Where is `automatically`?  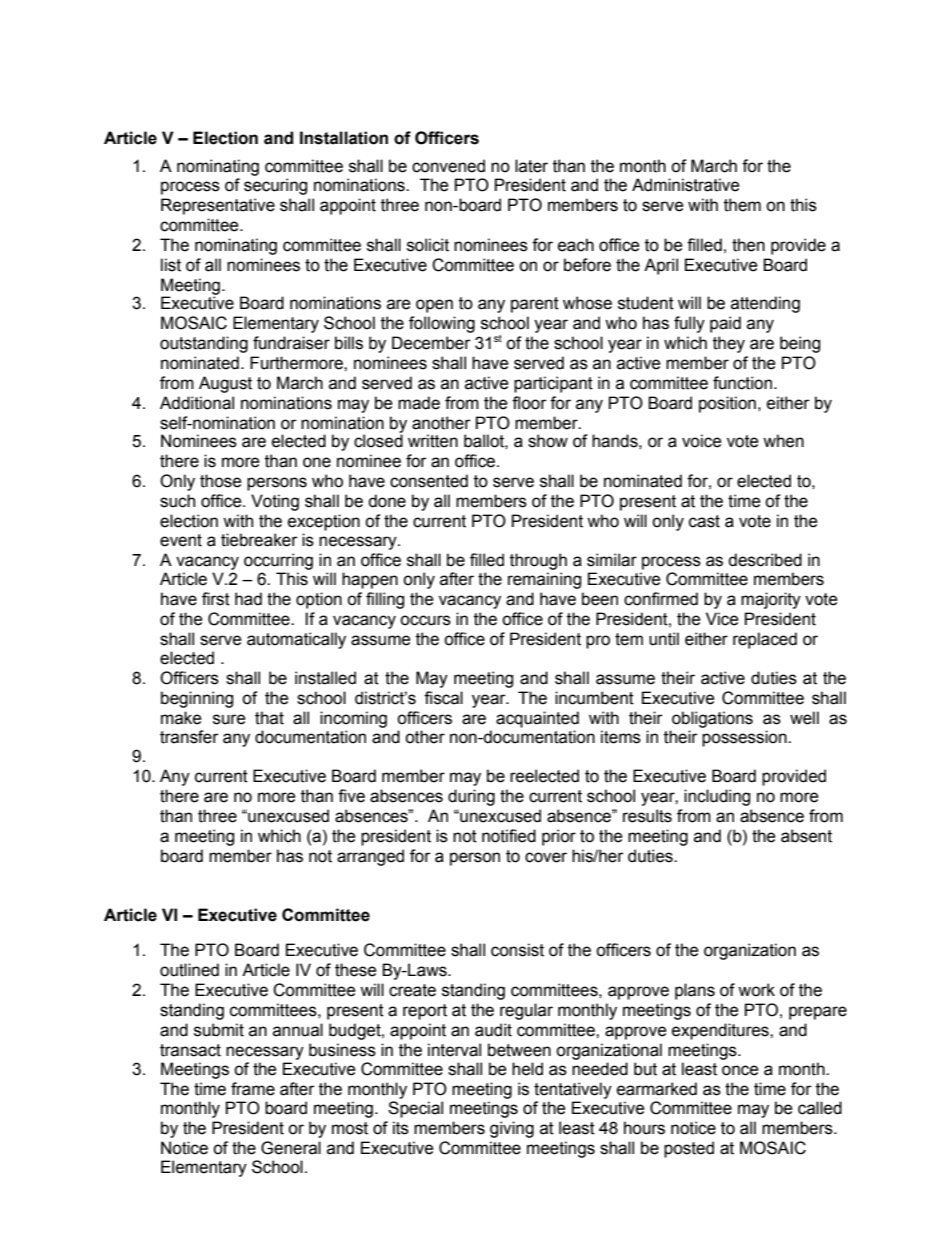
automatically is located at coordinates (296, 640).
